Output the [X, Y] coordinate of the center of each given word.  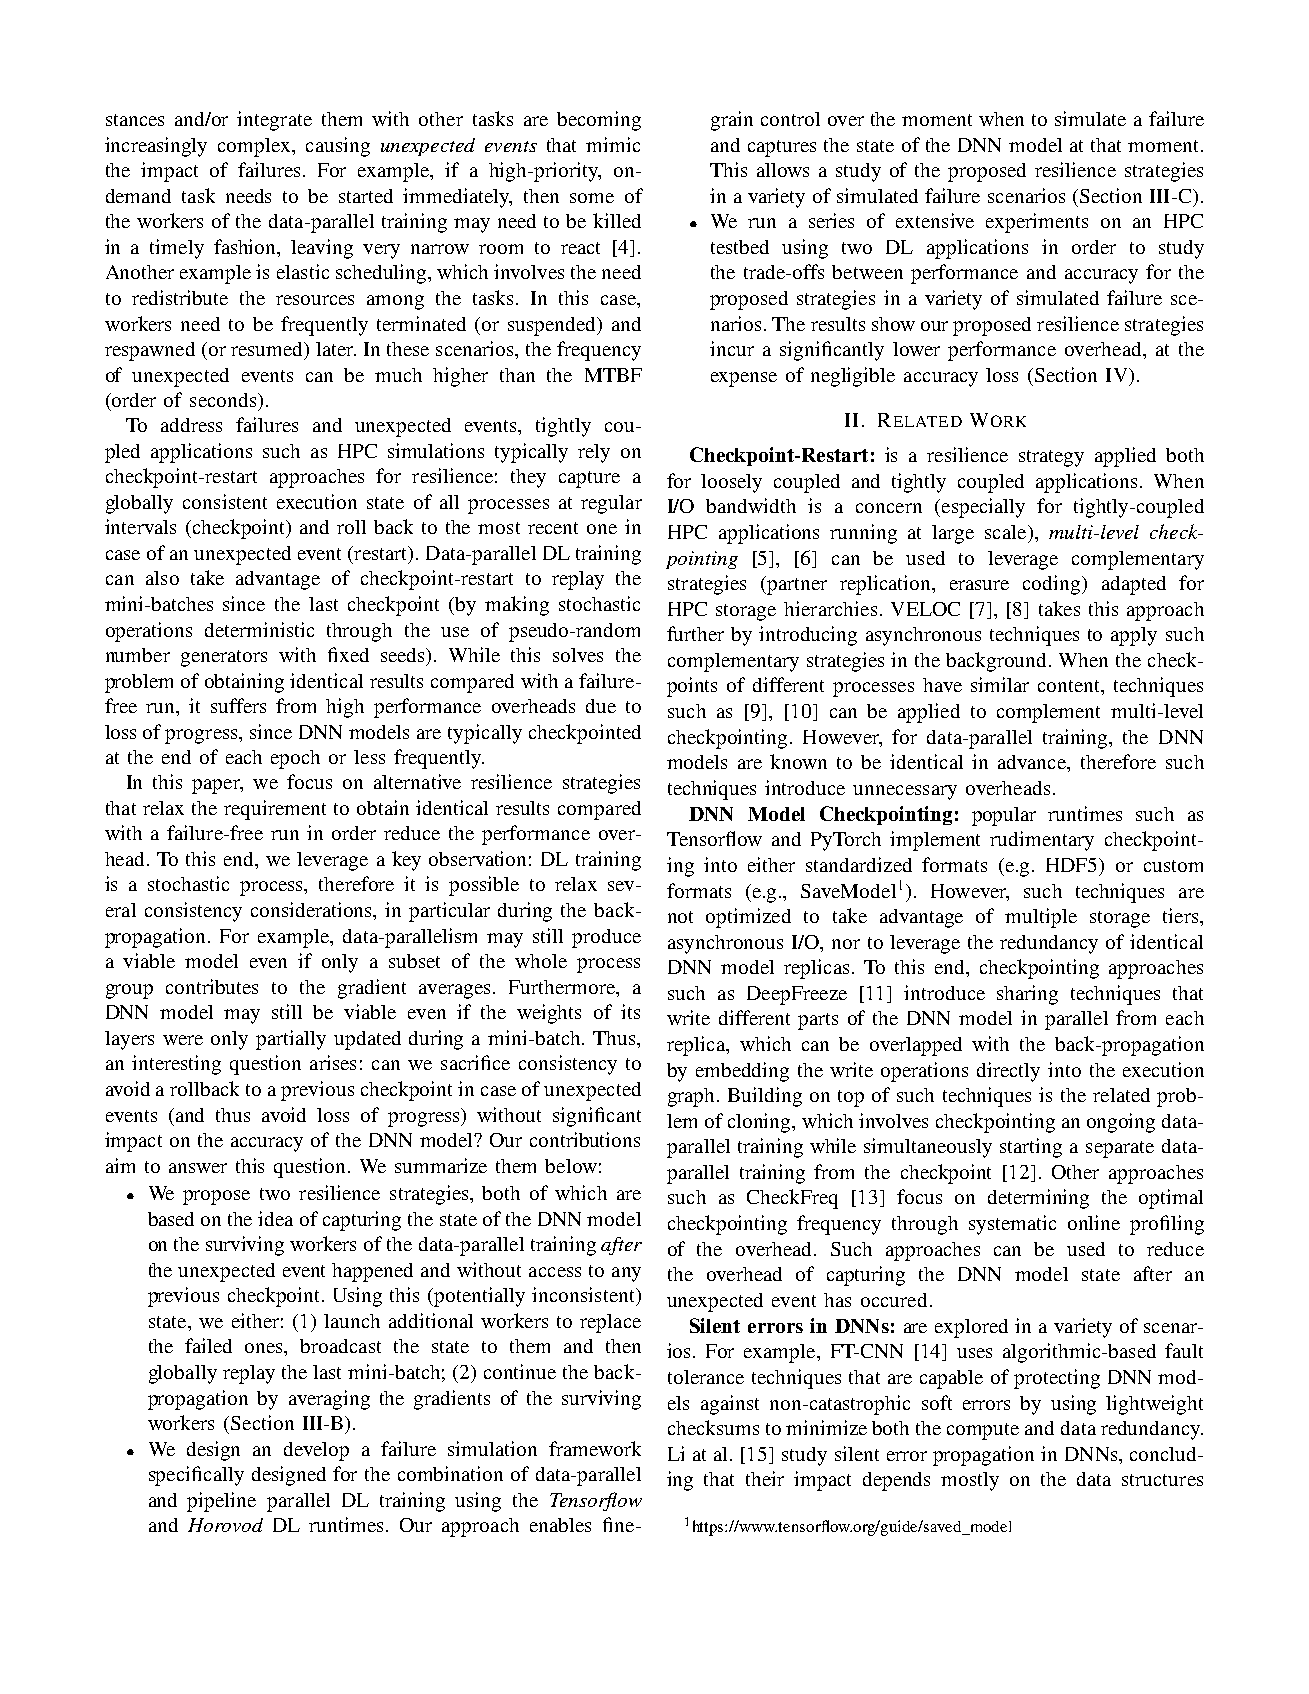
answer [198, 1168]
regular [611, 504]
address [191, 425]
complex [255, 147]
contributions [585, 1139]
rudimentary [1042, 841]
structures [1162, 1480]
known [798, 761]
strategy [1051, 458]
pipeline [221, 1502]
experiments [1037, 223]
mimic [613, 144]
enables [560, 1525]
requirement [275, 810]
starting [1031, 1148]
